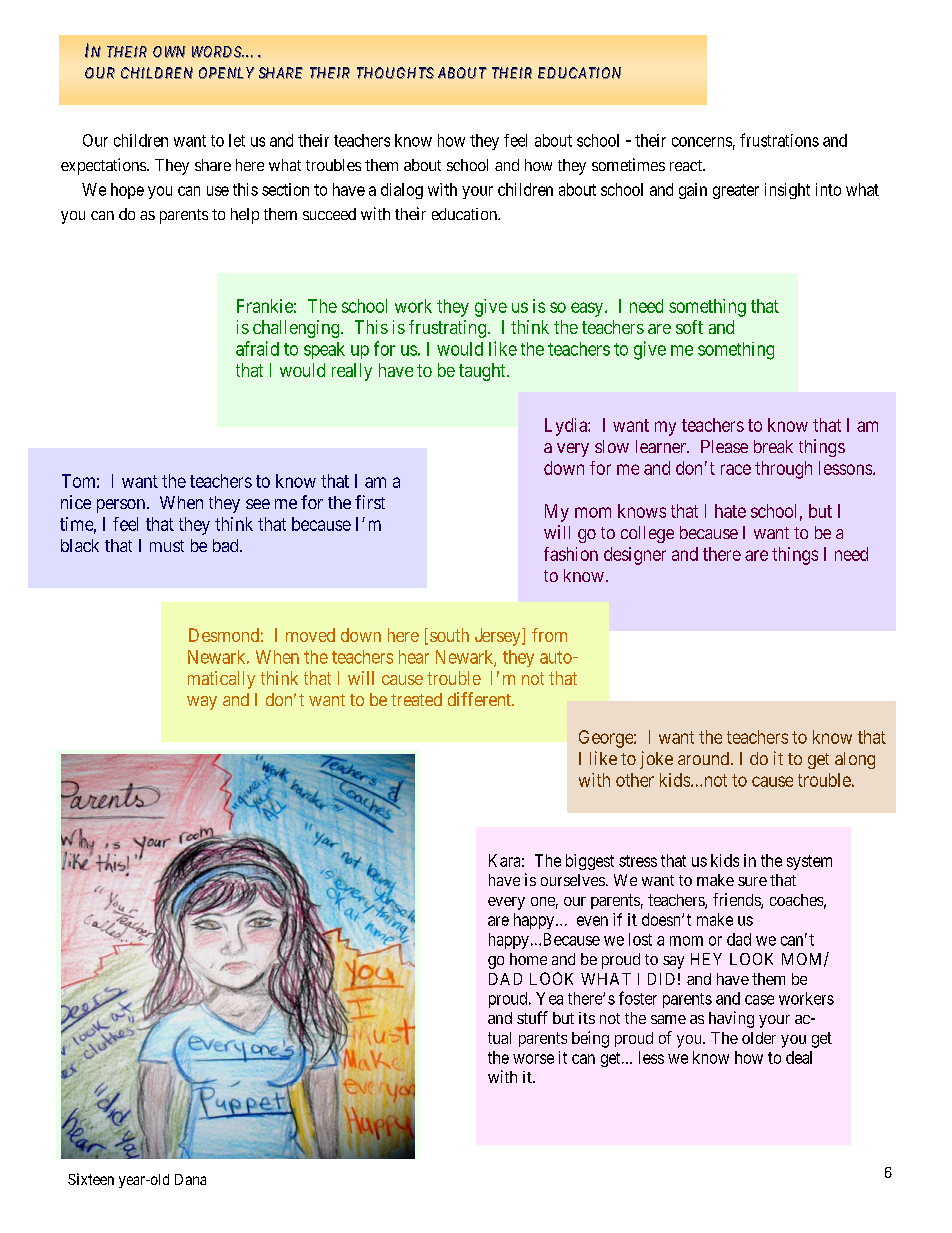 The width and height of the image is (952, 1233). Describe the element at coordinates (689, 327) in the image. I see `soft` at that location.
